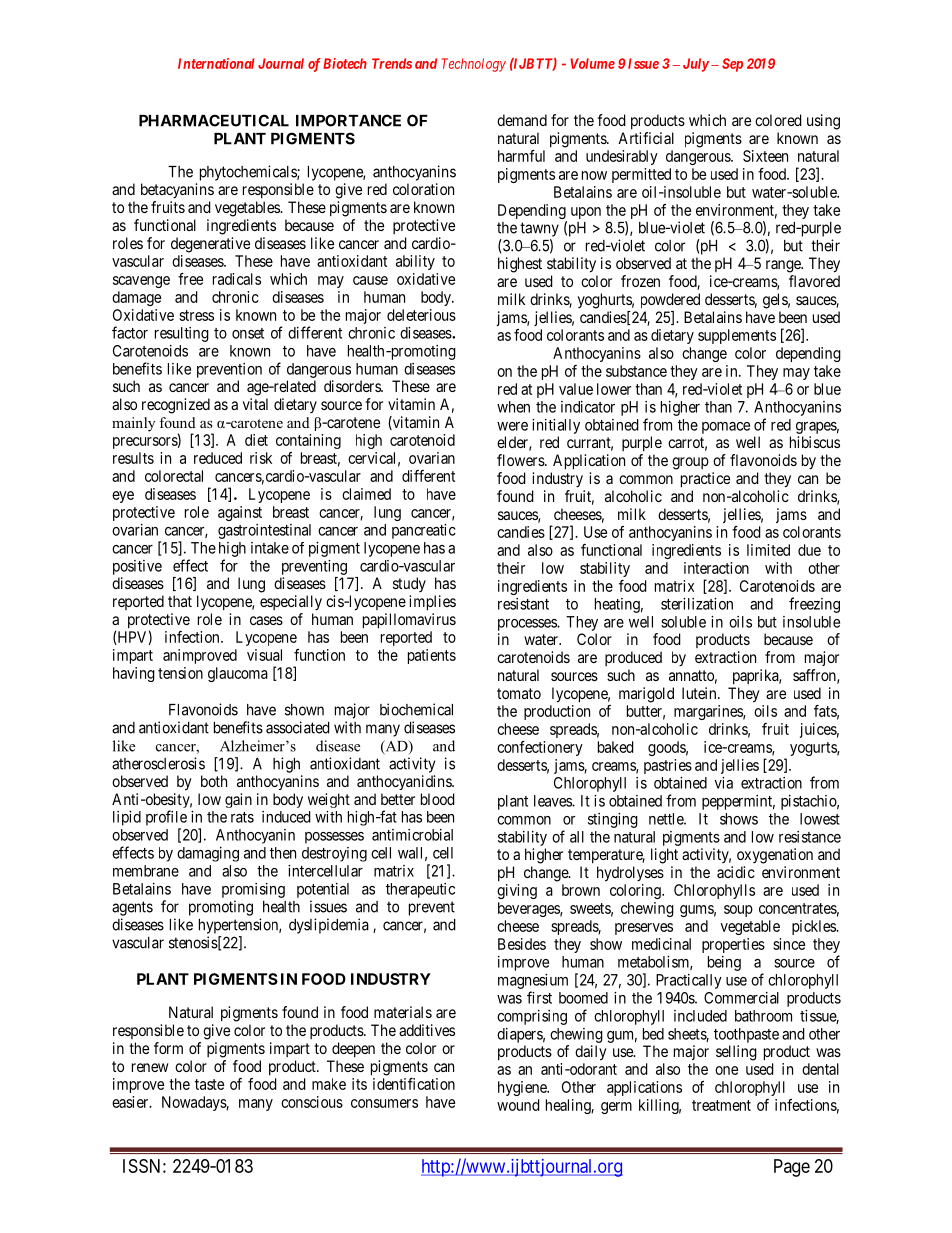 The height and width of the image is (1233, 952). Describe the element at coordinates (697, 604) in the image. I see `sterilization` at that location.
